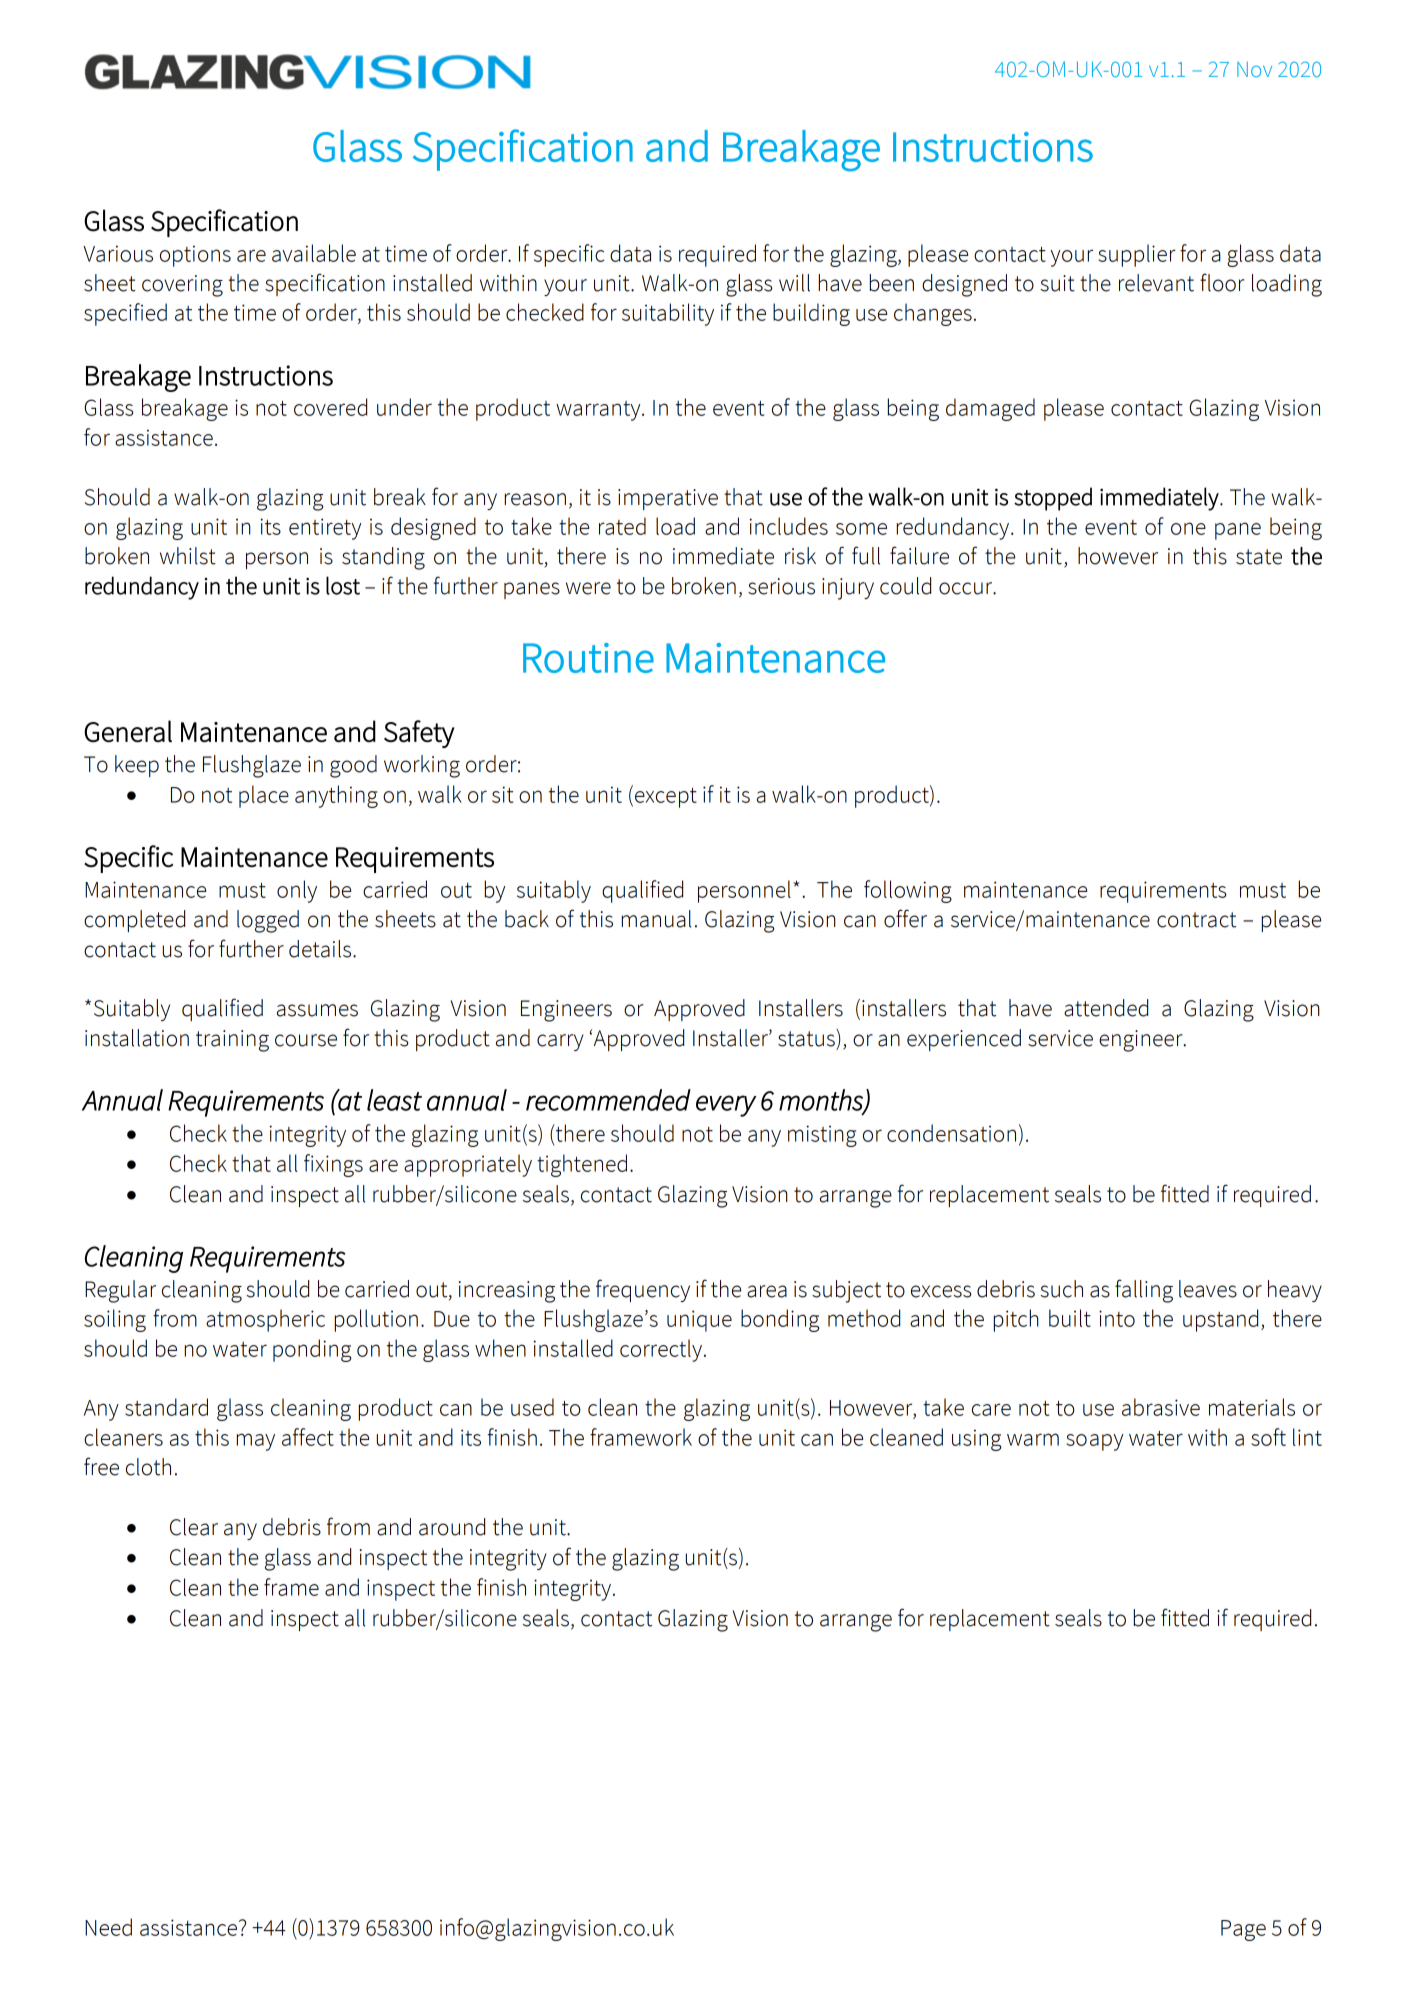 The height and width of the screenshot is (1989, 1406). Describe the element at coordinates (232, 1041) in the screenshot. I see `training` at that location.
